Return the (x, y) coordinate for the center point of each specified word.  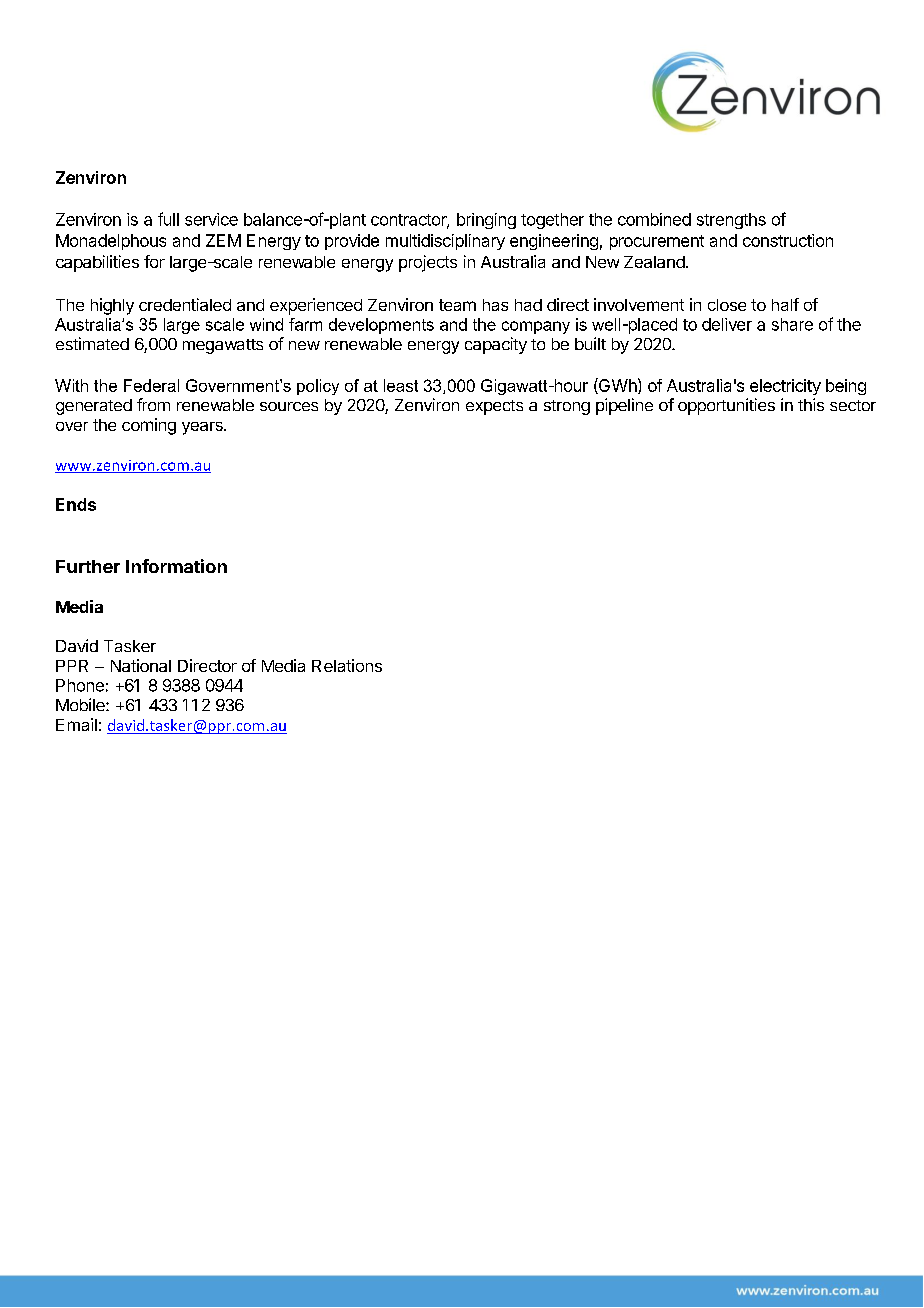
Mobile (81, 704)
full (168, 219)
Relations (347, 665)
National (141, 665)
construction (788, 240)
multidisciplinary (445, 242)
